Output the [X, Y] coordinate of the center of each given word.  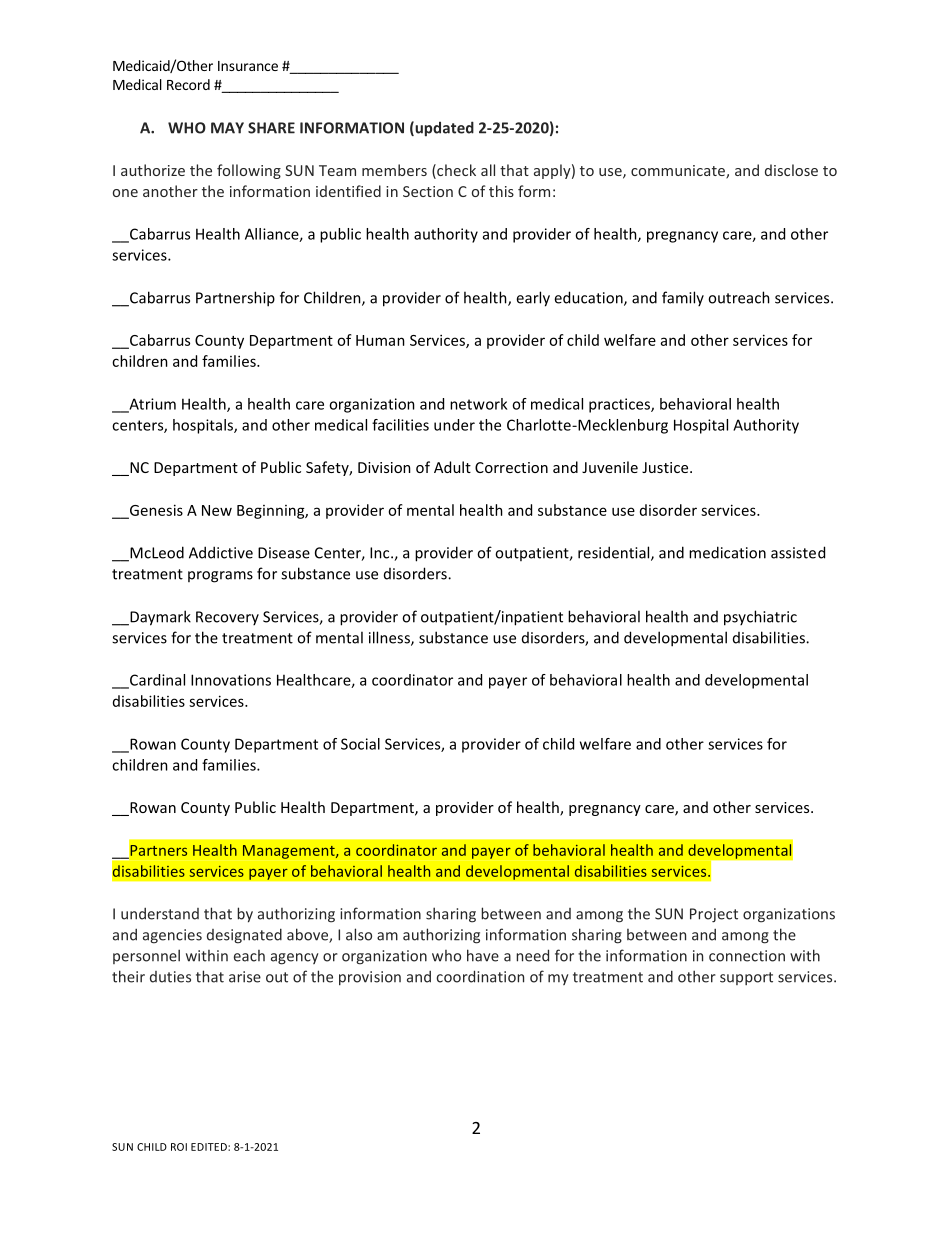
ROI [179, 1147]
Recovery [227, 618]
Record [188, 84]
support [746, 978]
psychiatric [760, 618]
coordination [480, 976]
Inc [381, 553]
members [394, 170]
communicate [679, 172]
